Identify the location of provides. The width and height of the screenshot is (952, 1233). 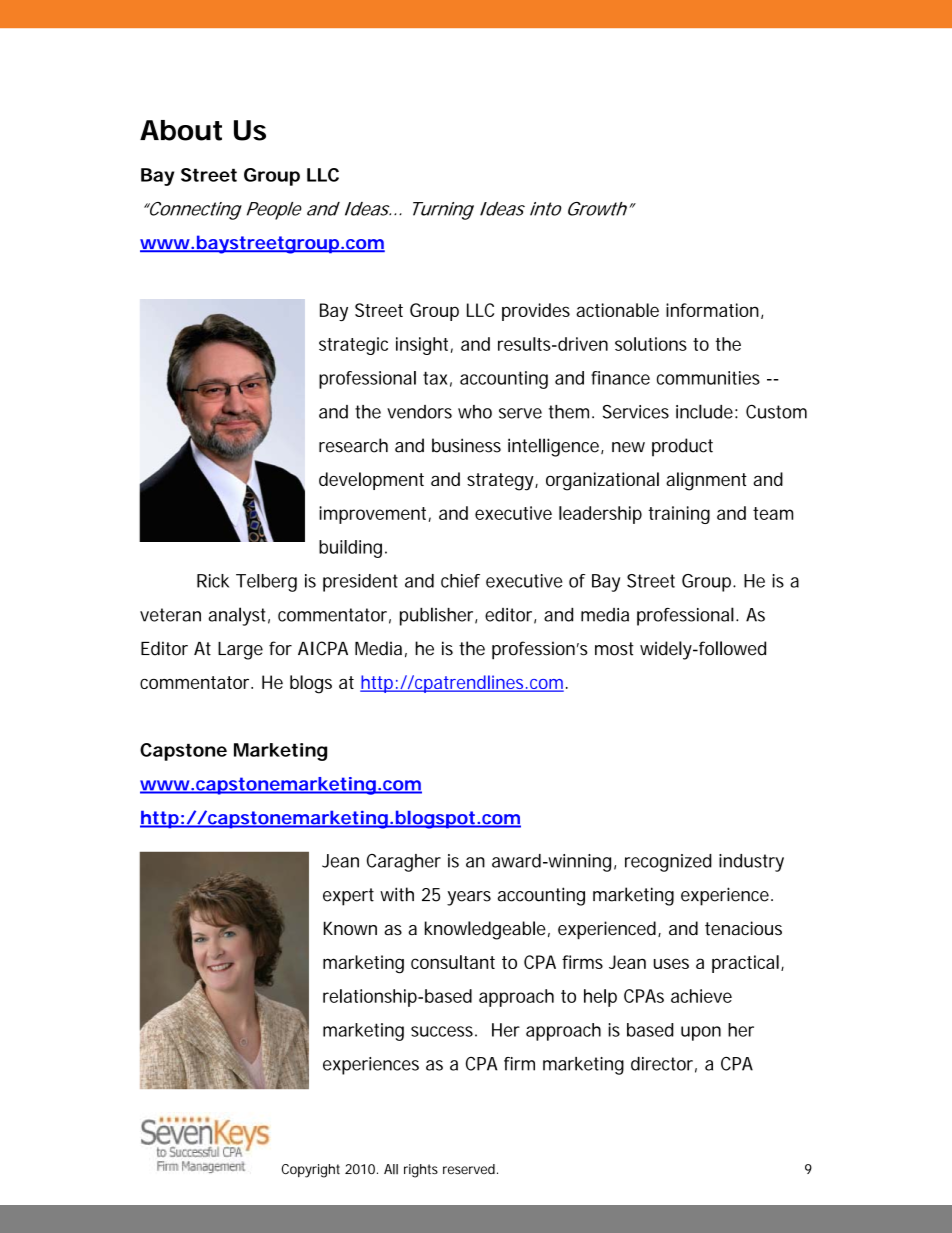
(536, 312).
